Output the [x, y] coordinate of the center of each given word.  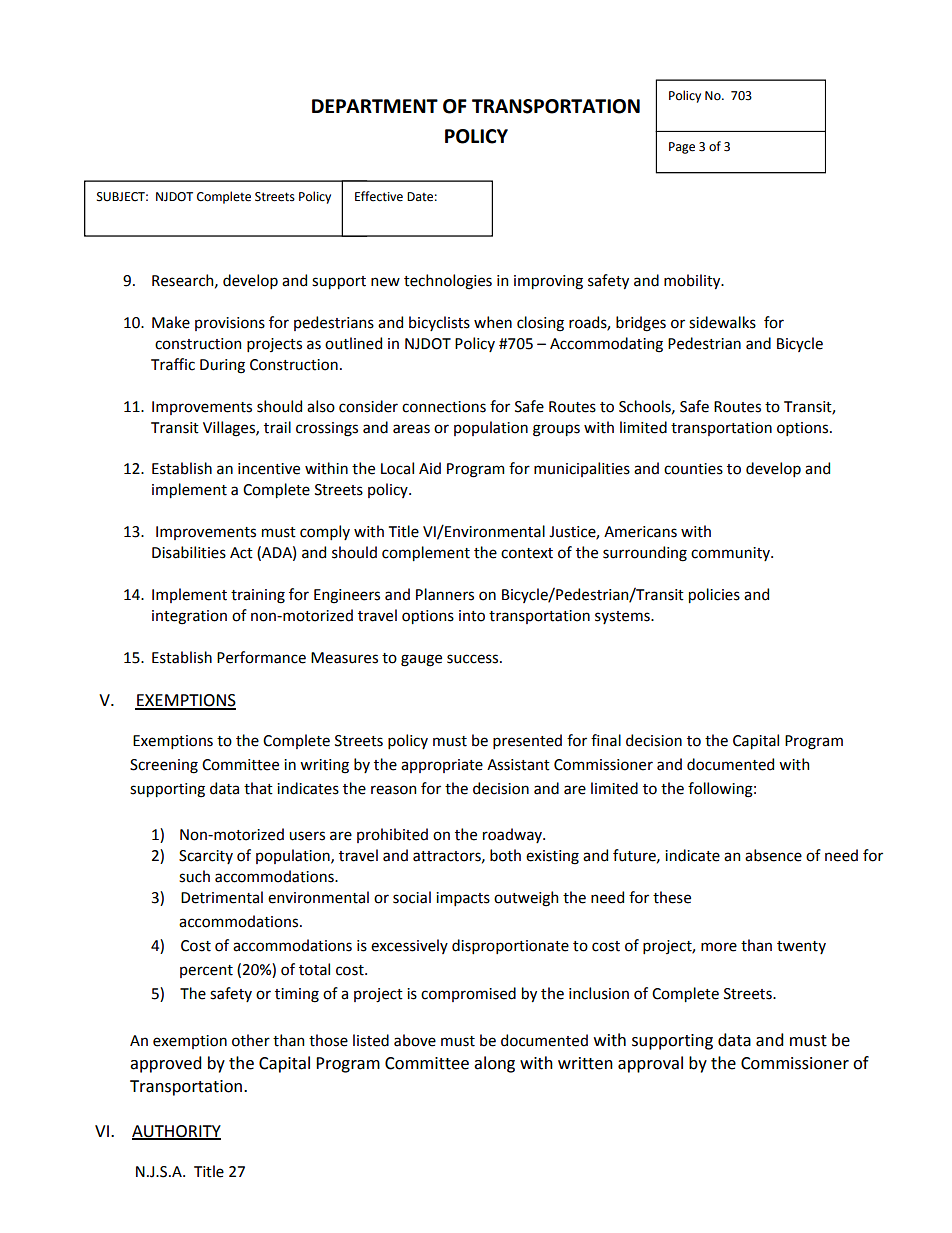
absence [773, 855]
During [222, 366]
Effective [379, 196]
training [258, 596]
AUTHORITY [176, 1132]
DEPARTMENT [375, 106]
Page [682, 148]
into [472, 616]
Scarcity [206, 857]
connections [444, 407]
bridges [641, 324]
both [505, 855]
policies [714, 595]
